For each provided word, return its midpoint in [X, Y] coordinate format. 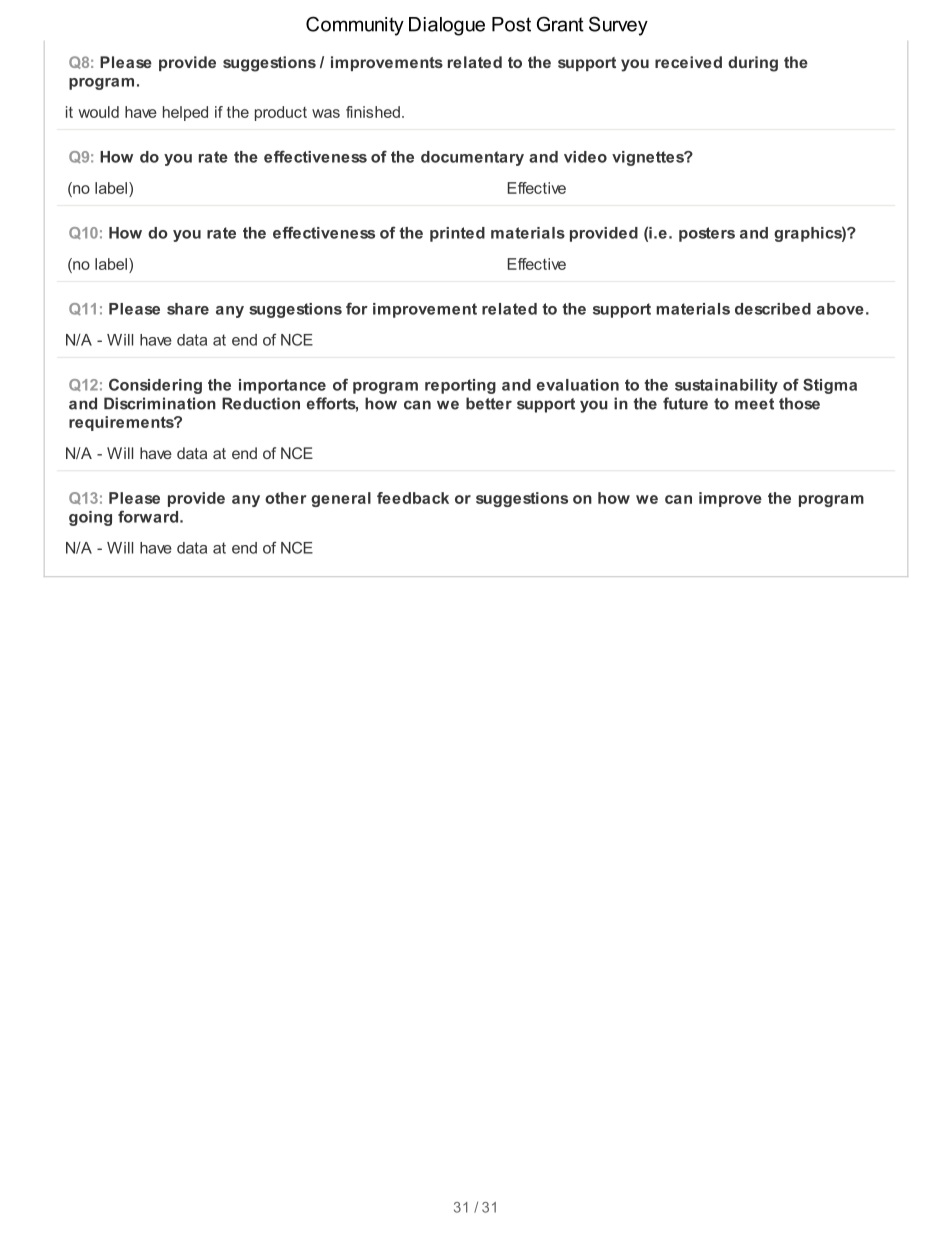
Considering [155, 386]
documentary [472, 158]
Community [355, 26]
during [753, 64]
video [585, 157]
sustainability [726, 386]
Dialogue [447, 26]
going [90, 518]
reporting [460, 386]
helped [185, 113]
